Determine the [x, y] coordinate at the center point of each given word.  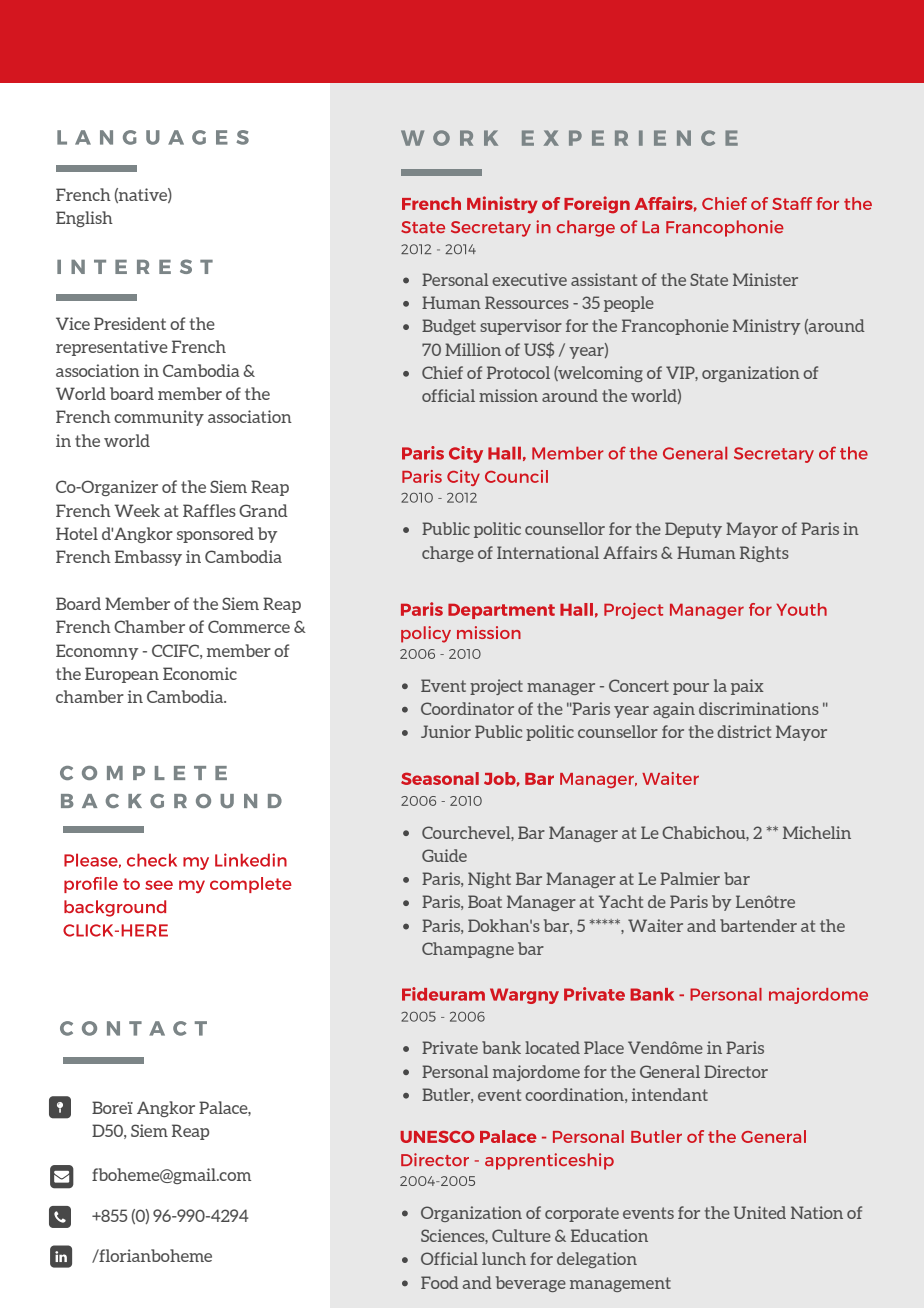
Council [516, 476]
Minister [765, 279]
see [159, 885]
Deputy [693, 530]
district [744, 731]
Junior [446, 731]
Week [137, 510]
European [122, 675]
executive [529, 279]
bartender [758, 925]
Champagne [468, 950]
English [84, 219]
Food [440, 1282]
